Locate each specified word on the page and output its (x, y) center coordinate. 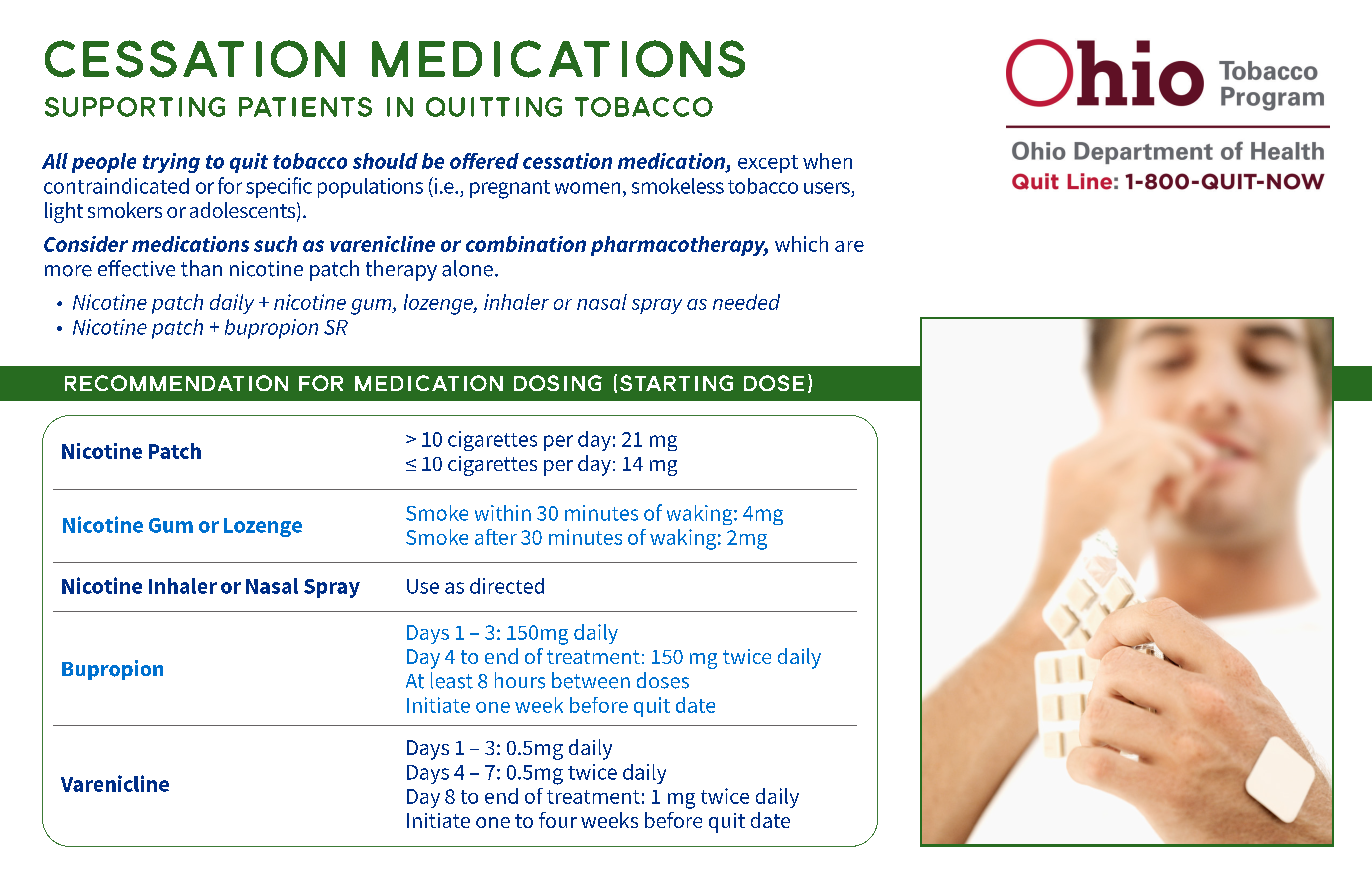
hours (520, 680)
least (452, 680)
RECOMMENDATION (176, 383)
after (496, 537)
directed (507, 586)
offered (484, 161)
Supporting (135, 107)
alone (467, 268)
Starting (676, 383)
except (768, 164)
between (591, 680)
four (558, 820)
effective (136, 268)
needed (746, 302)
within (503, 513)
